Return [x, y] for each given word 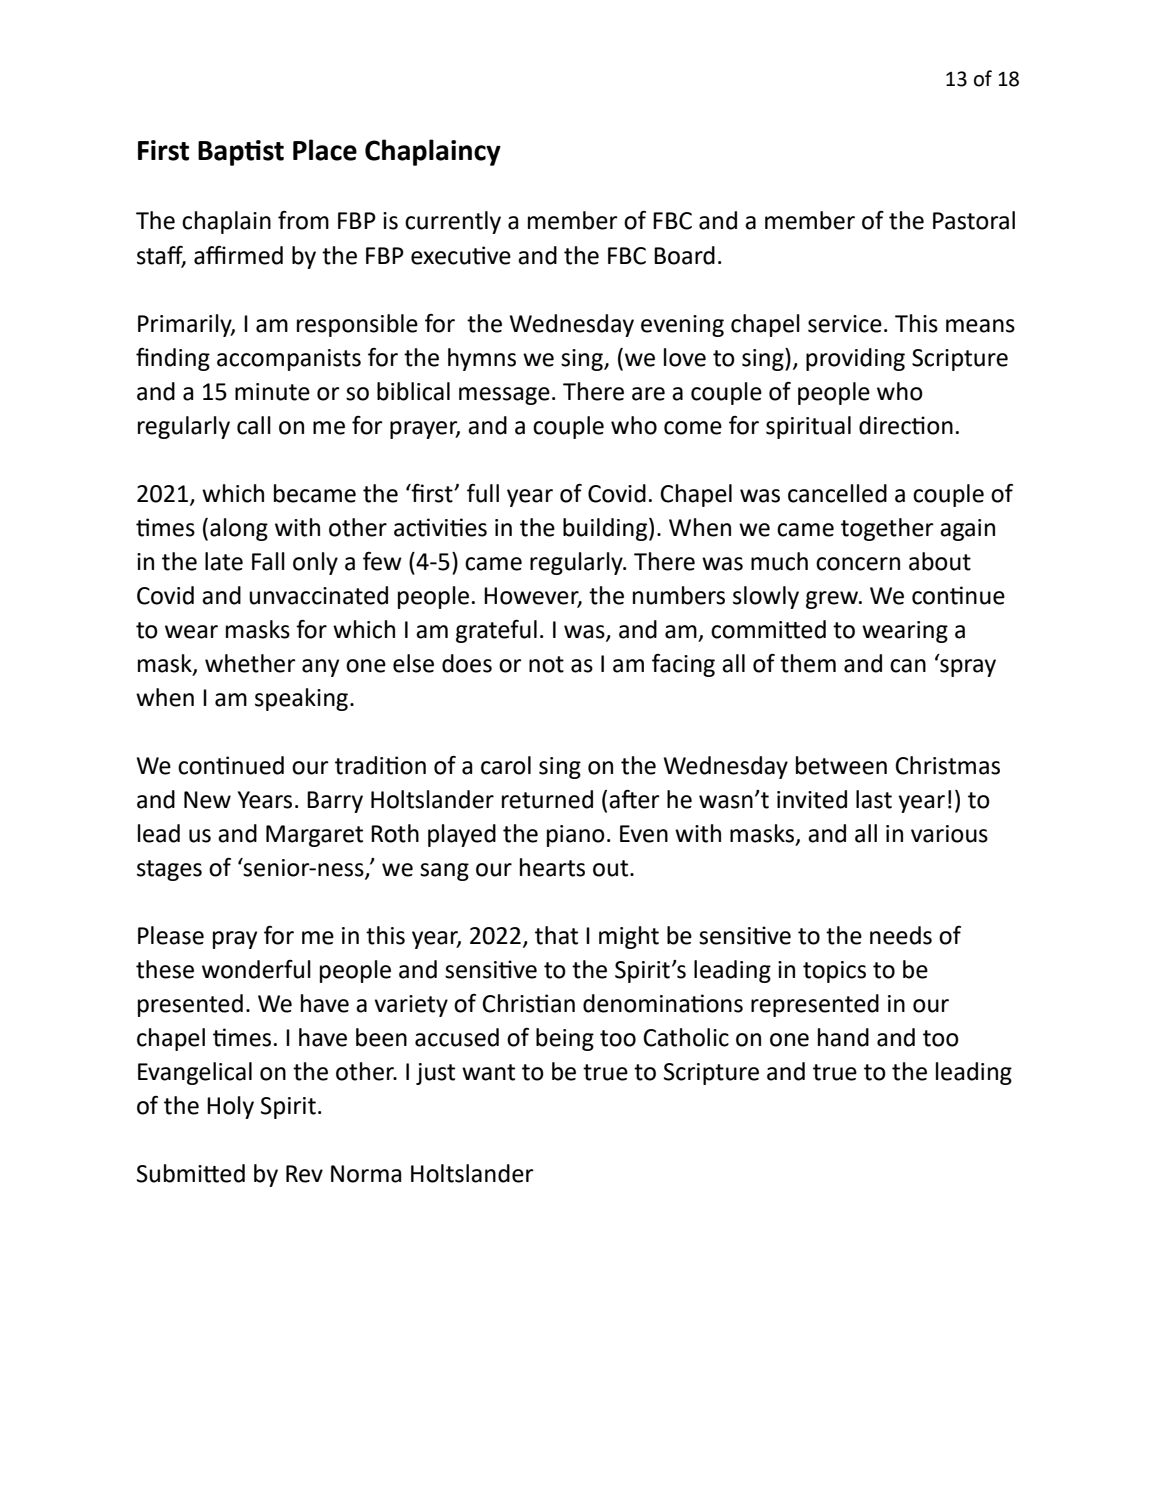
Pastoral [974, 220]
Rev [304, 1174]
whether [250, 663]
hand [843, 1037]
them [808, 663]
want [488, 1072]
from [303, 220]
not [546, 664]
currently [453, 222]
